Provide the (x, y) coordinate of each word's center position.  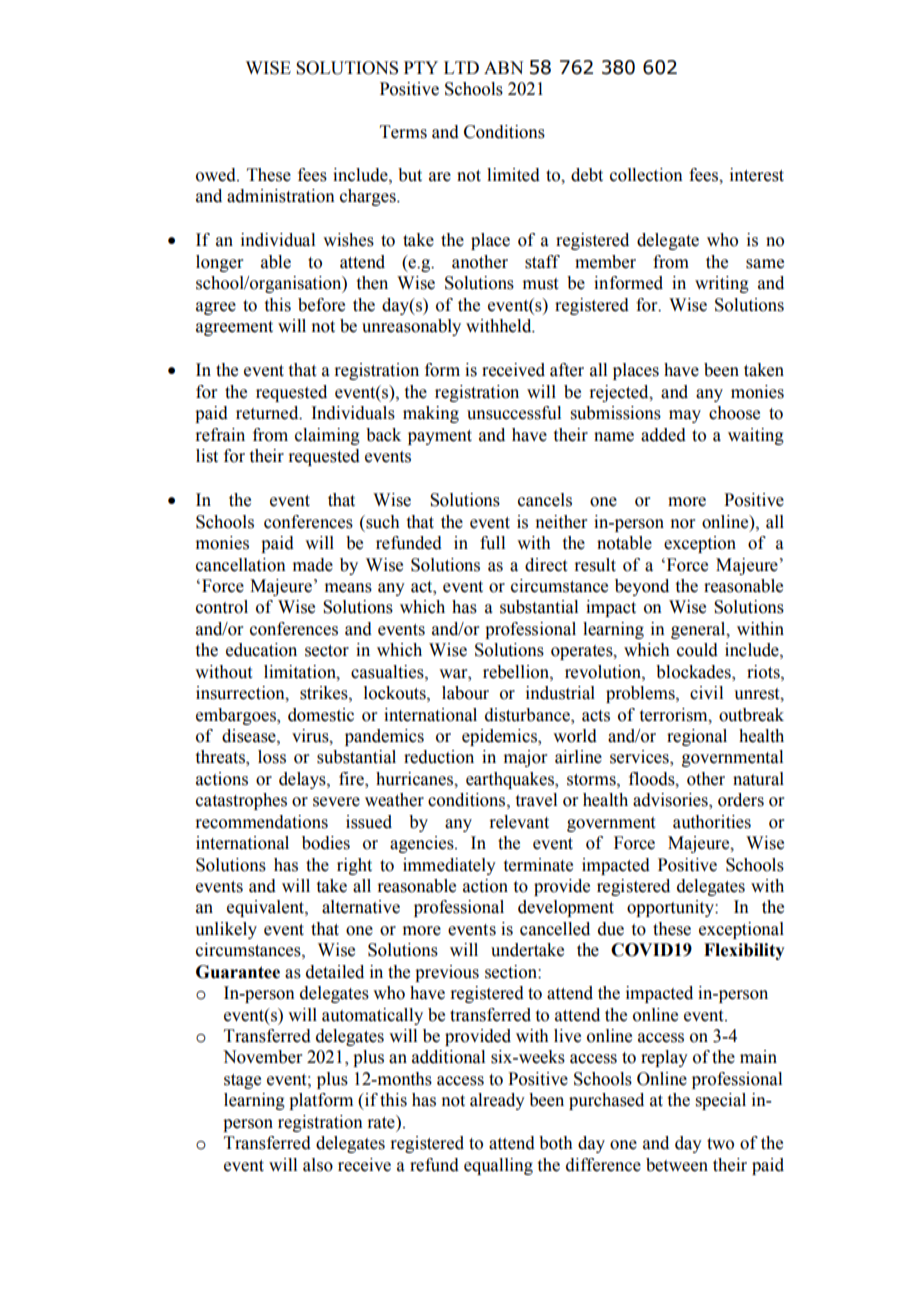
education (261, 650)
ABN (503, 67)
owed (217, 175)
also (318, 1165)
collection (646, 175)
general (699, 630)
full (492, 543)
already (497, 1101)
